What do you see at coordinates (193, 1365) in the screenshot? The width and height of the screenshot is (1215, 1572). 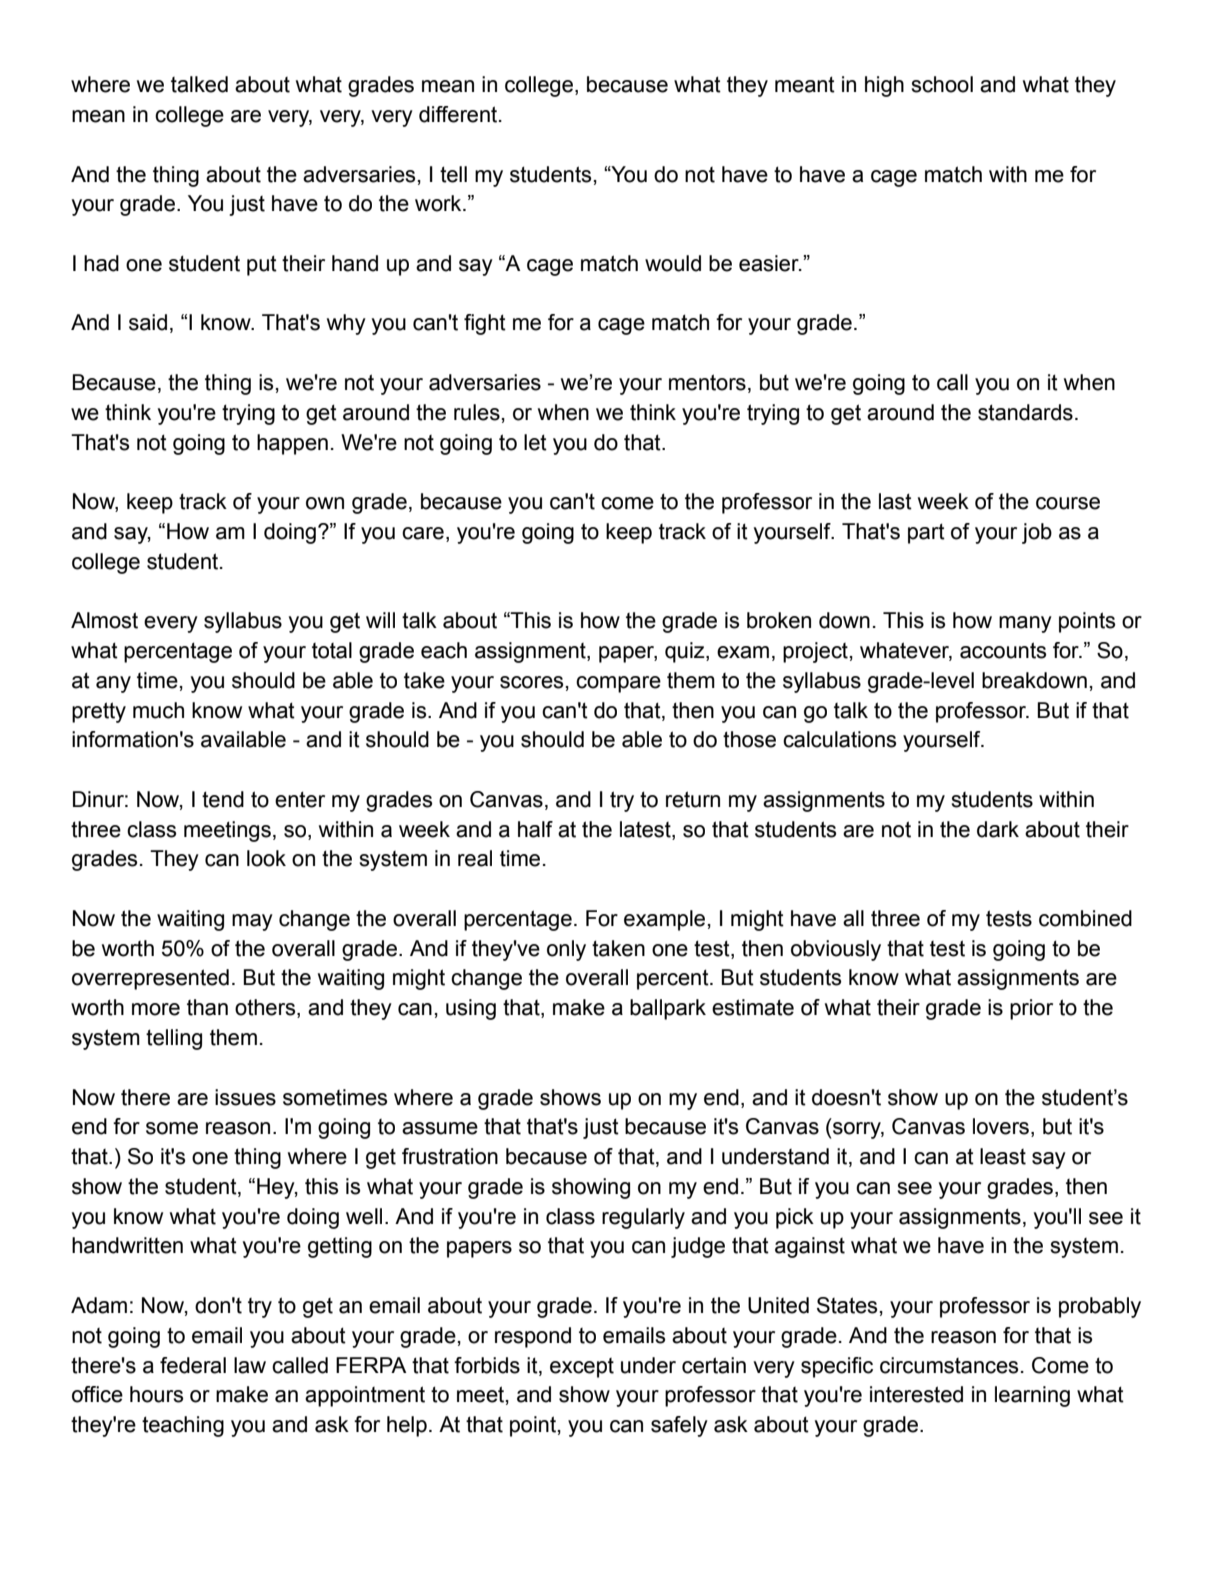 I see `federal` at bounding box center [193, 1365].
